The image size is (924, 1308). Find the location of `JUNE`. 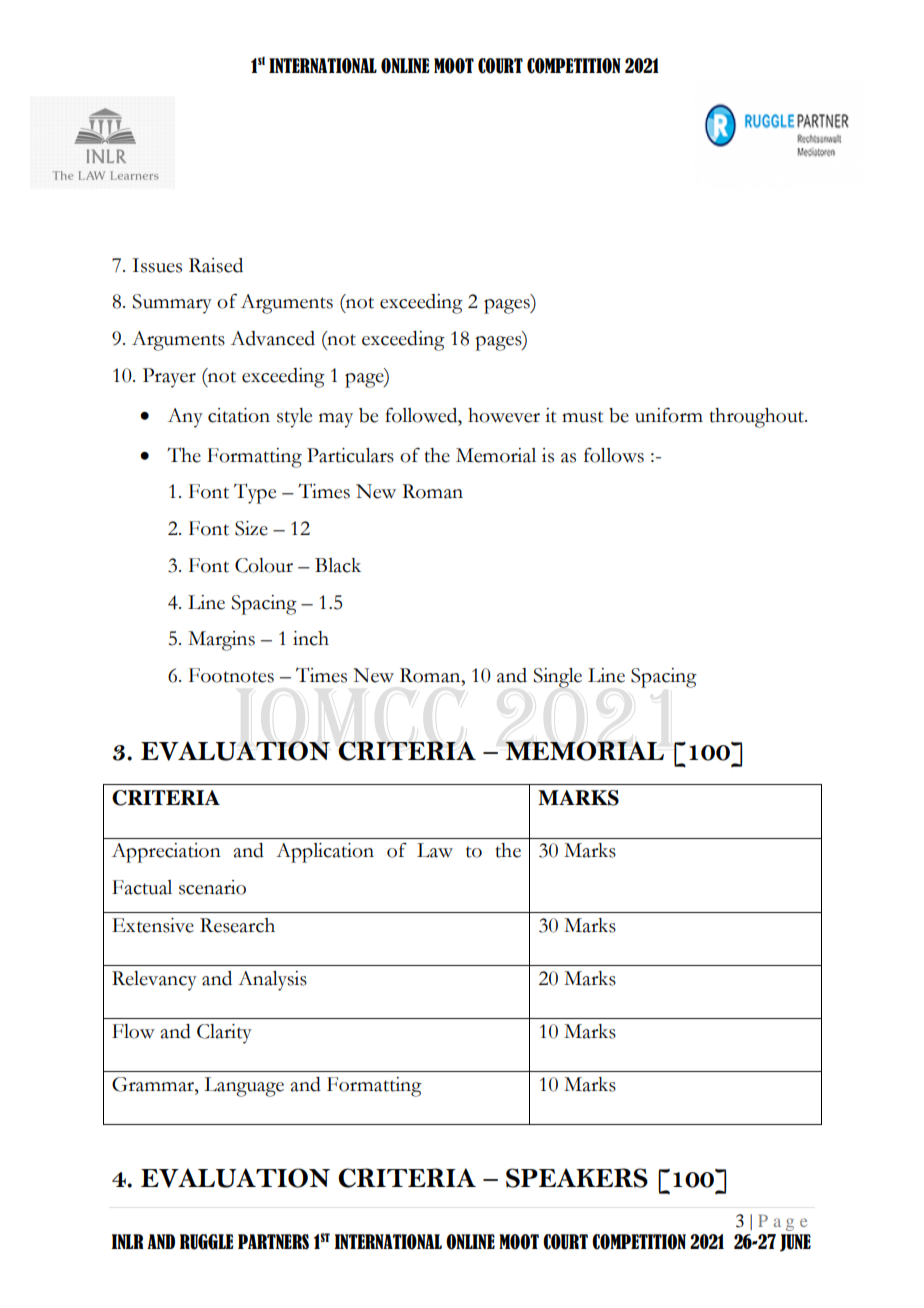

JUNE is located at coordinates (795, 1243).
